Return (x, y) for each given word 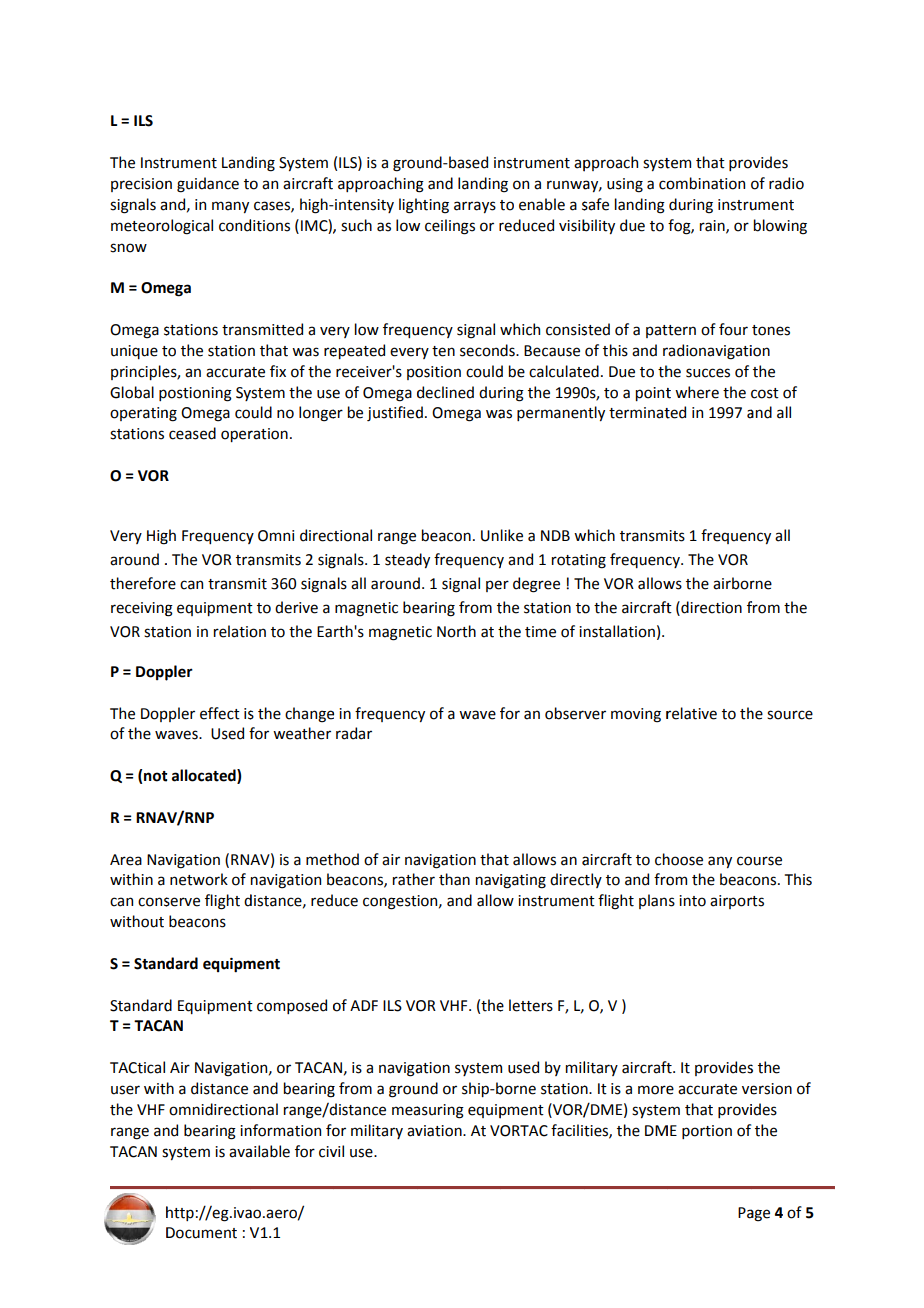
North (456, 631)
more (656, 1090)
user (125, 1090)
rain (713, 226)
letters (531, 1005)
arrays (475, 207)
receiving (142, 609)
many (230, 207)
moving (636, 715)
